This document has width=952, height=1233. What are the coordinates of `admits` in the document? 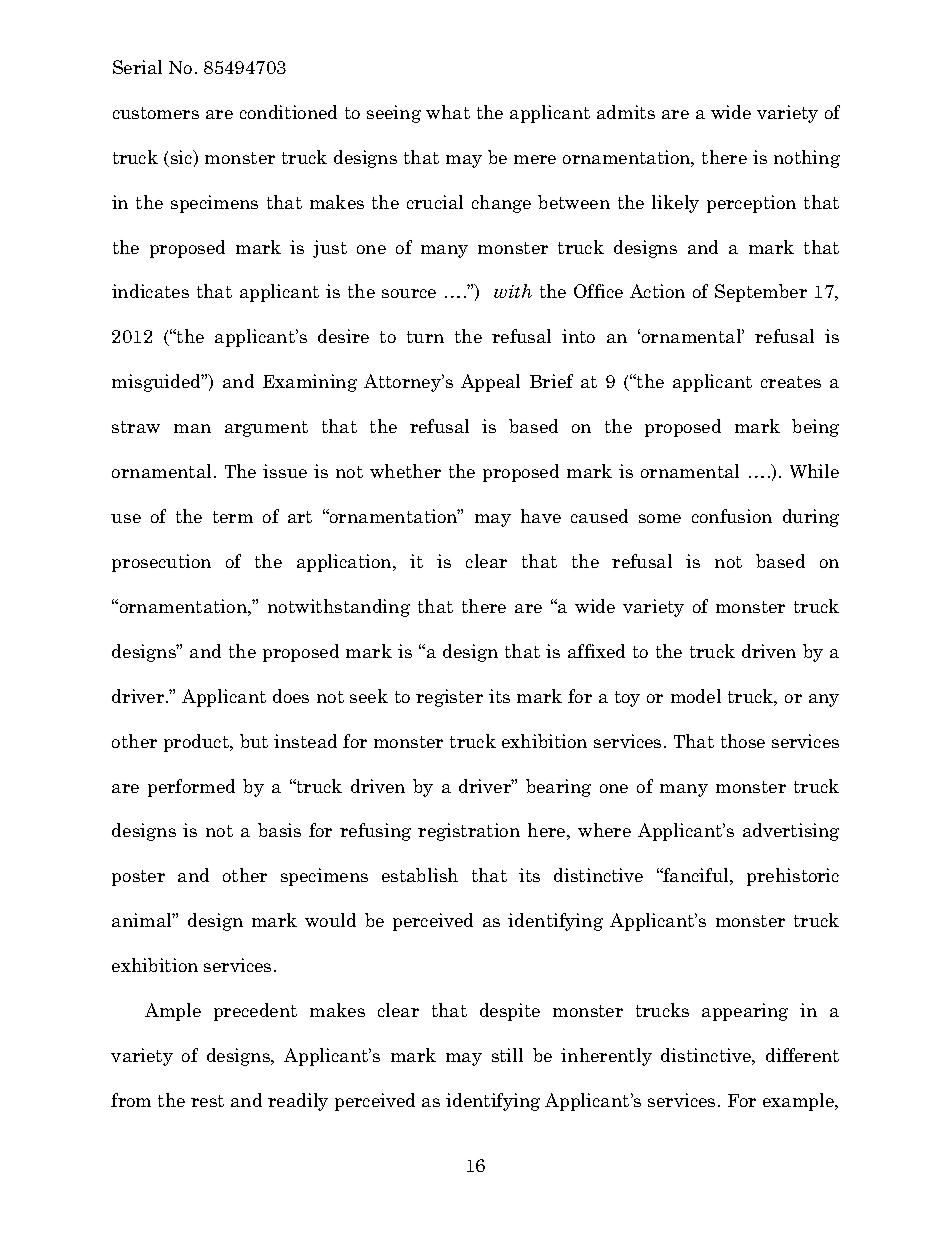 It's located at (626, 112).
